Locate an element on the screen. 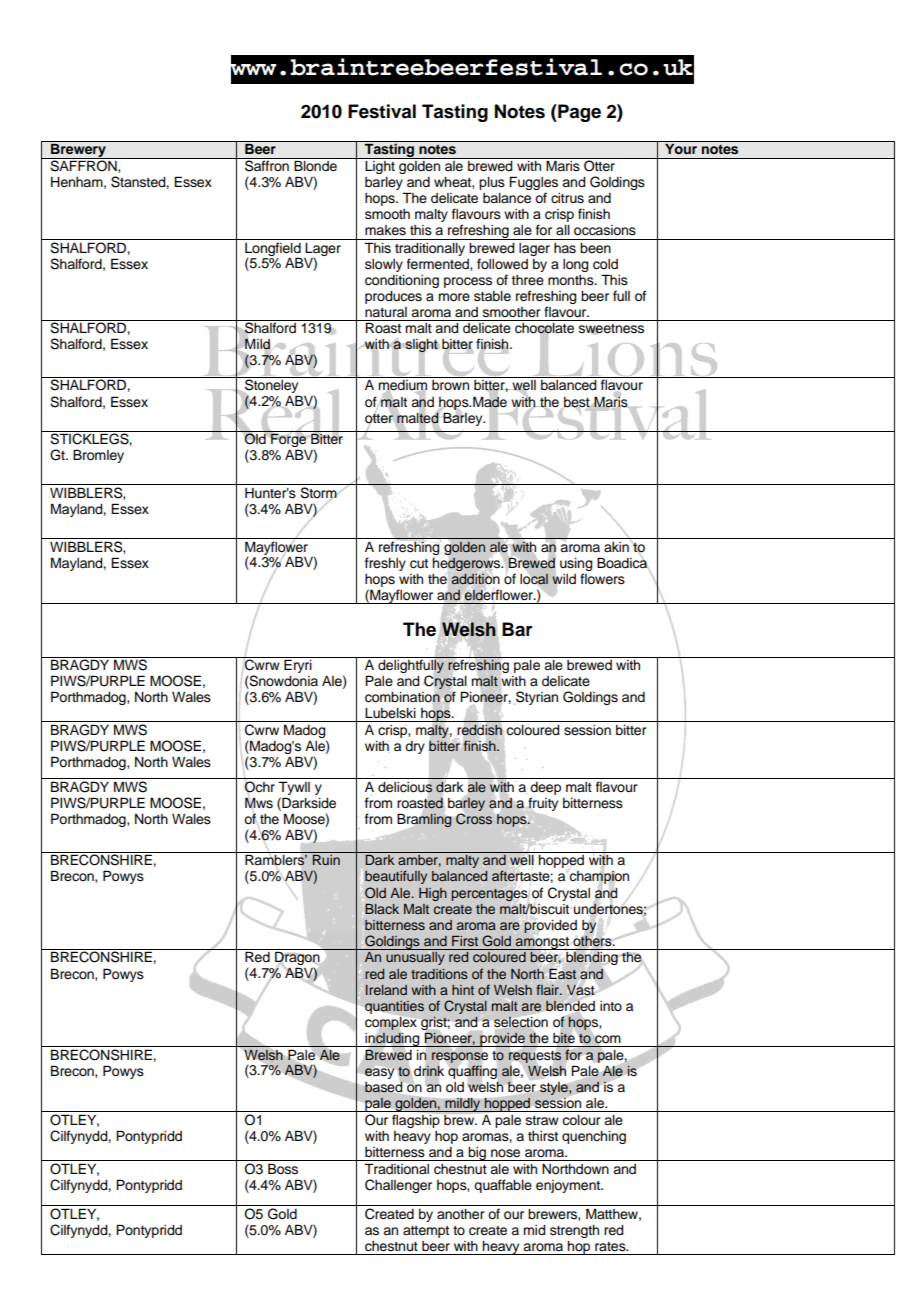 The height and width of the screenshot is (1308, 924). medium is located at coordinates (403, 385).
